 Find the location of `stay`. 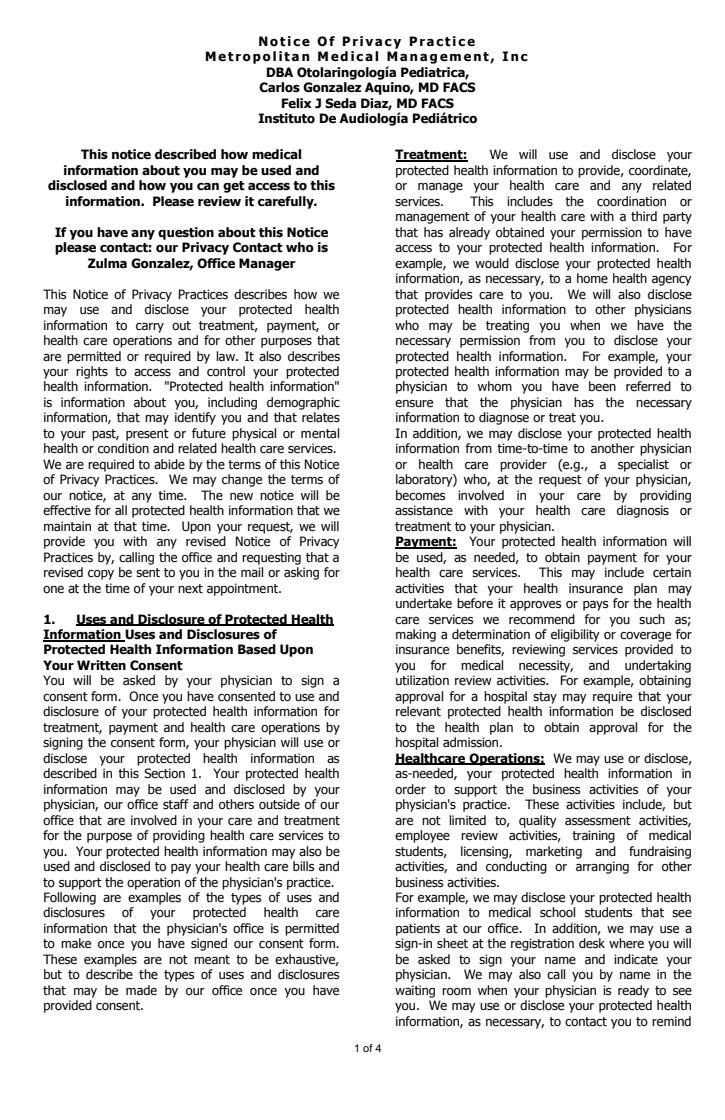

stay is located at coordinates (545, 698).
